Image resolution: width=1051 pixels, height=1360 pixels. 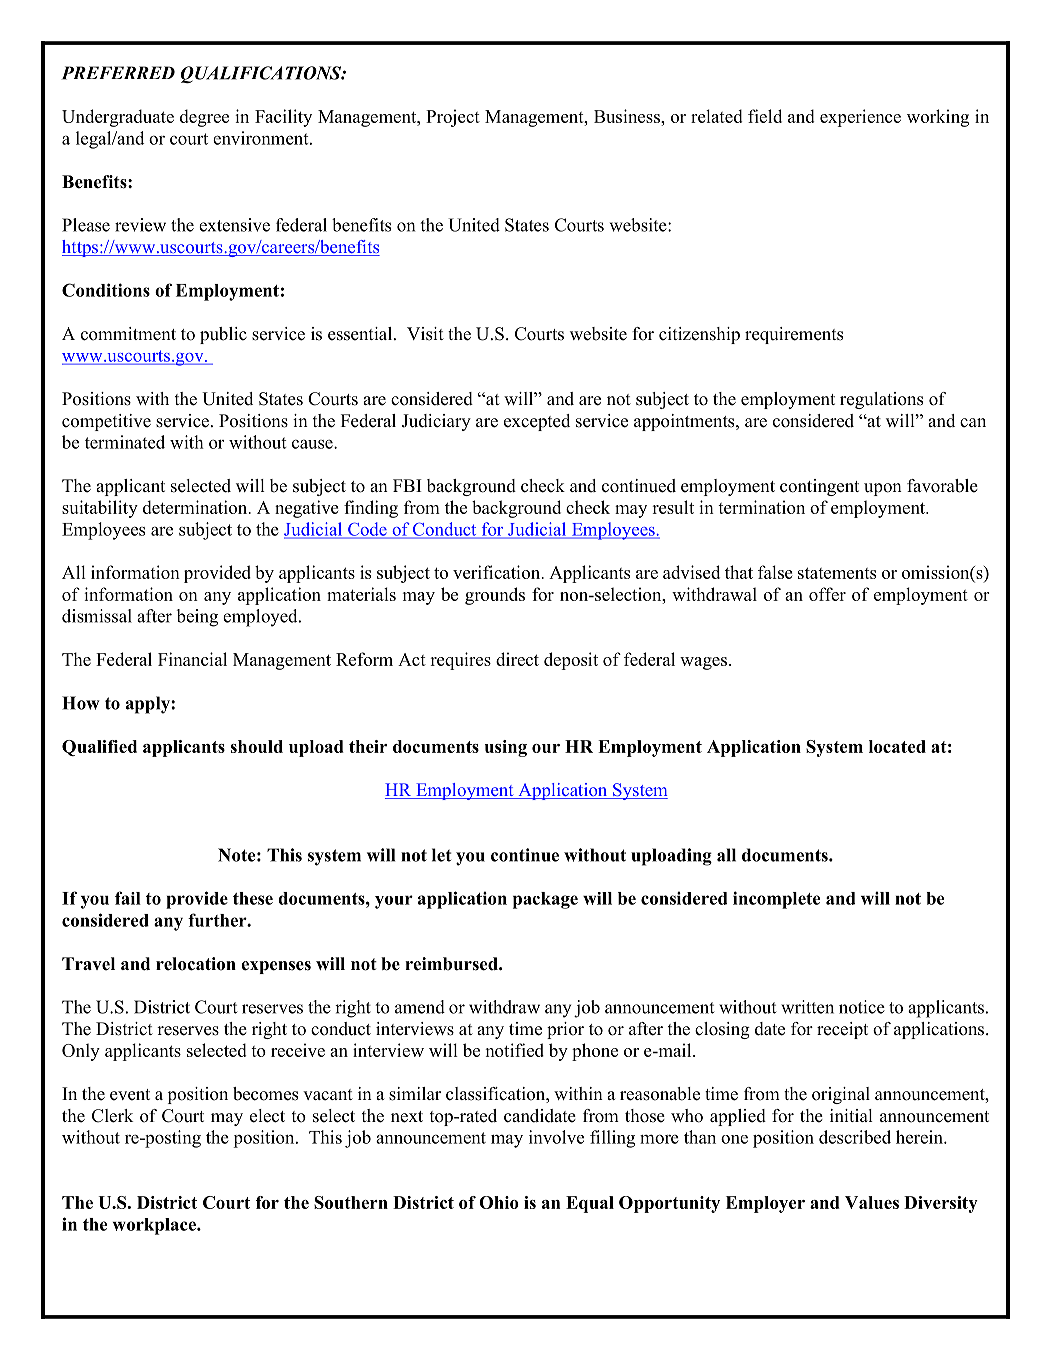 What do you see at coordinates (125, 442) in the page?
I see `terminated` at bounding box center [125, 442].
